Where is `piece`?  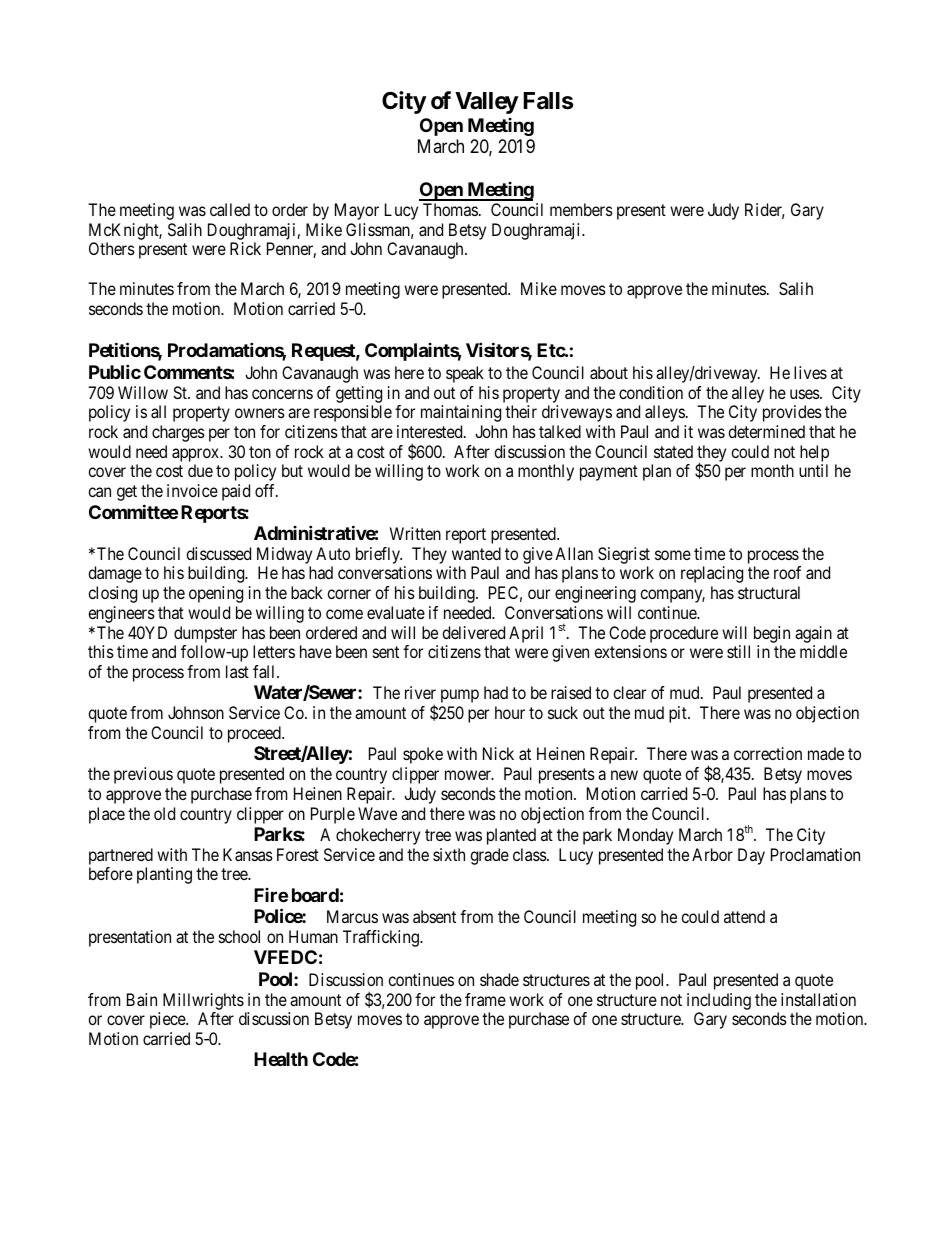
piece is located at coordinates (168, 1020).
